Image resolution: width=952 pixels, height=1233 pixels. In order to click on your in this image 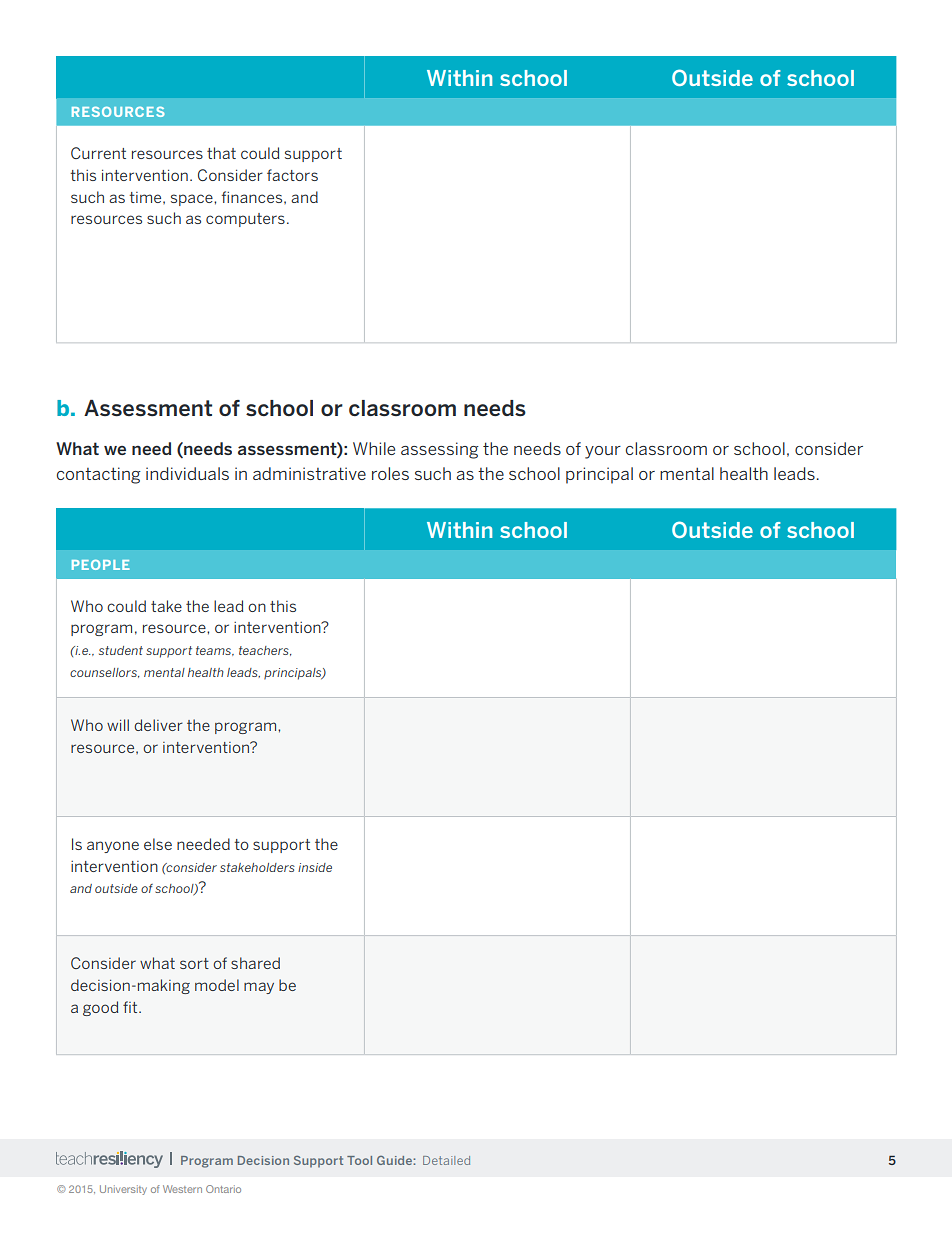, I will do `click(603, 452)`.
